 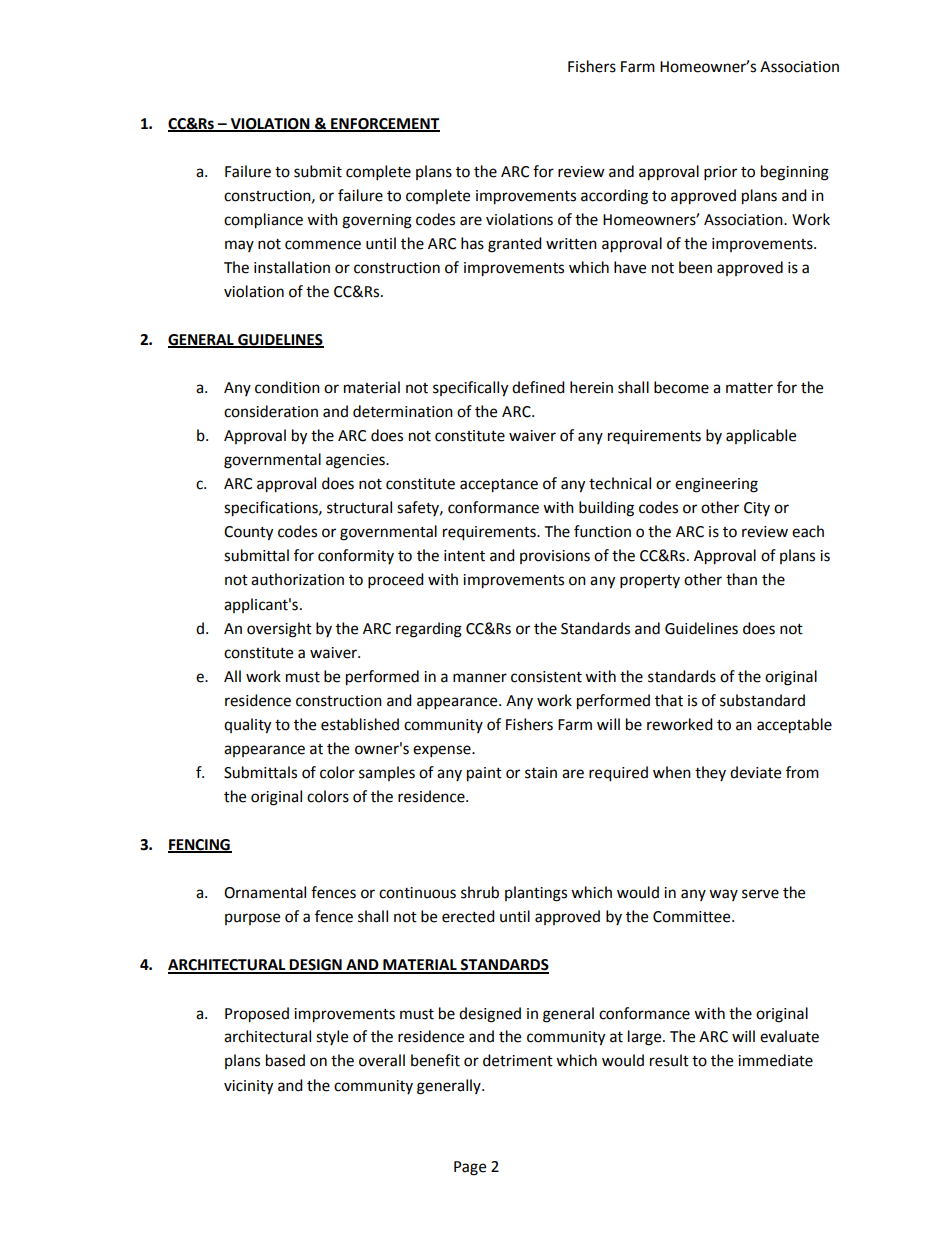 What do you see at coordinates (263, 221) in the document?
I see `compliance` at bounding box center [263, 221].
